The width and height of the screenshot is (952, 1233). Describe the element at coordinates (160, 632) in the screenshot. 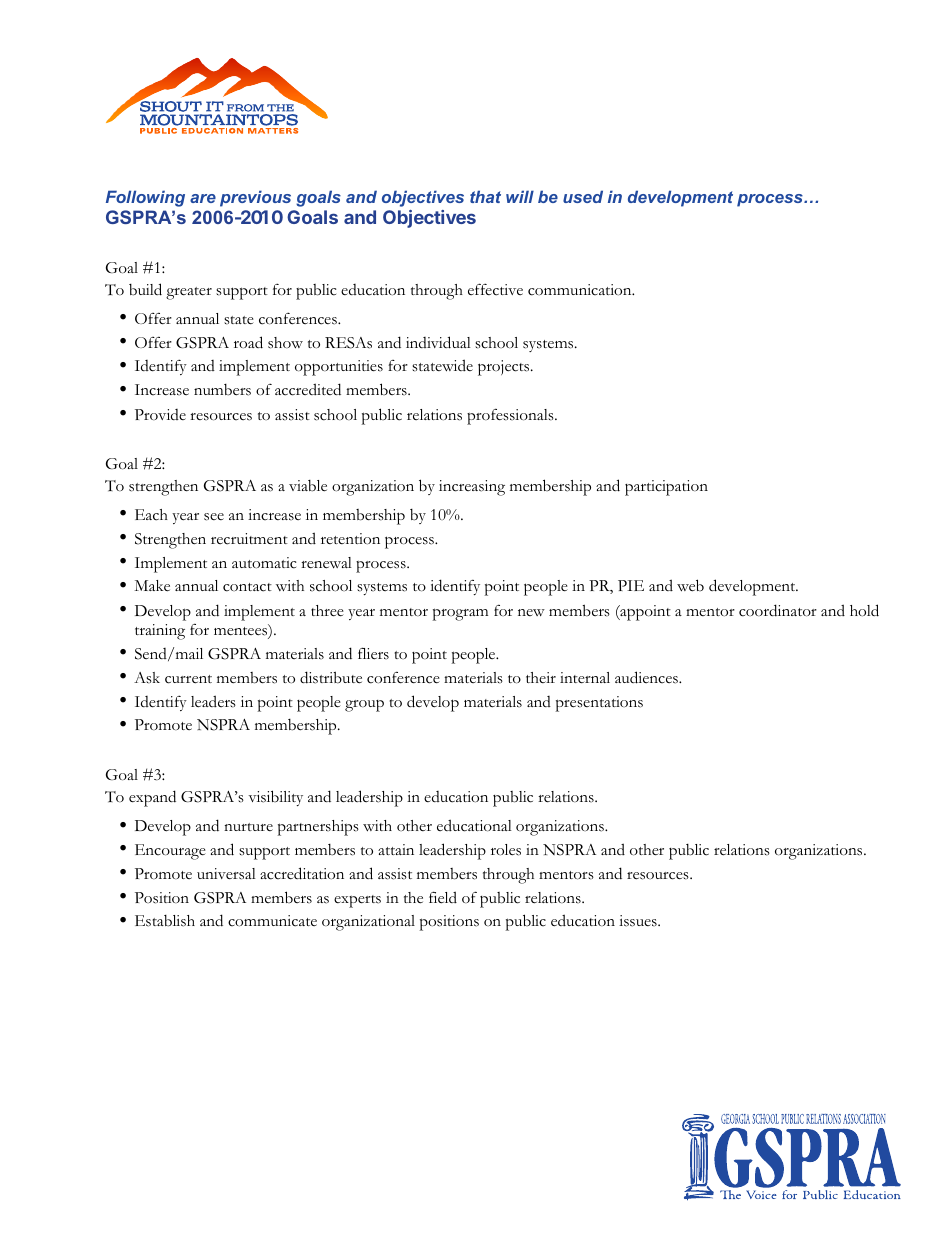

I see `training` at that location.
